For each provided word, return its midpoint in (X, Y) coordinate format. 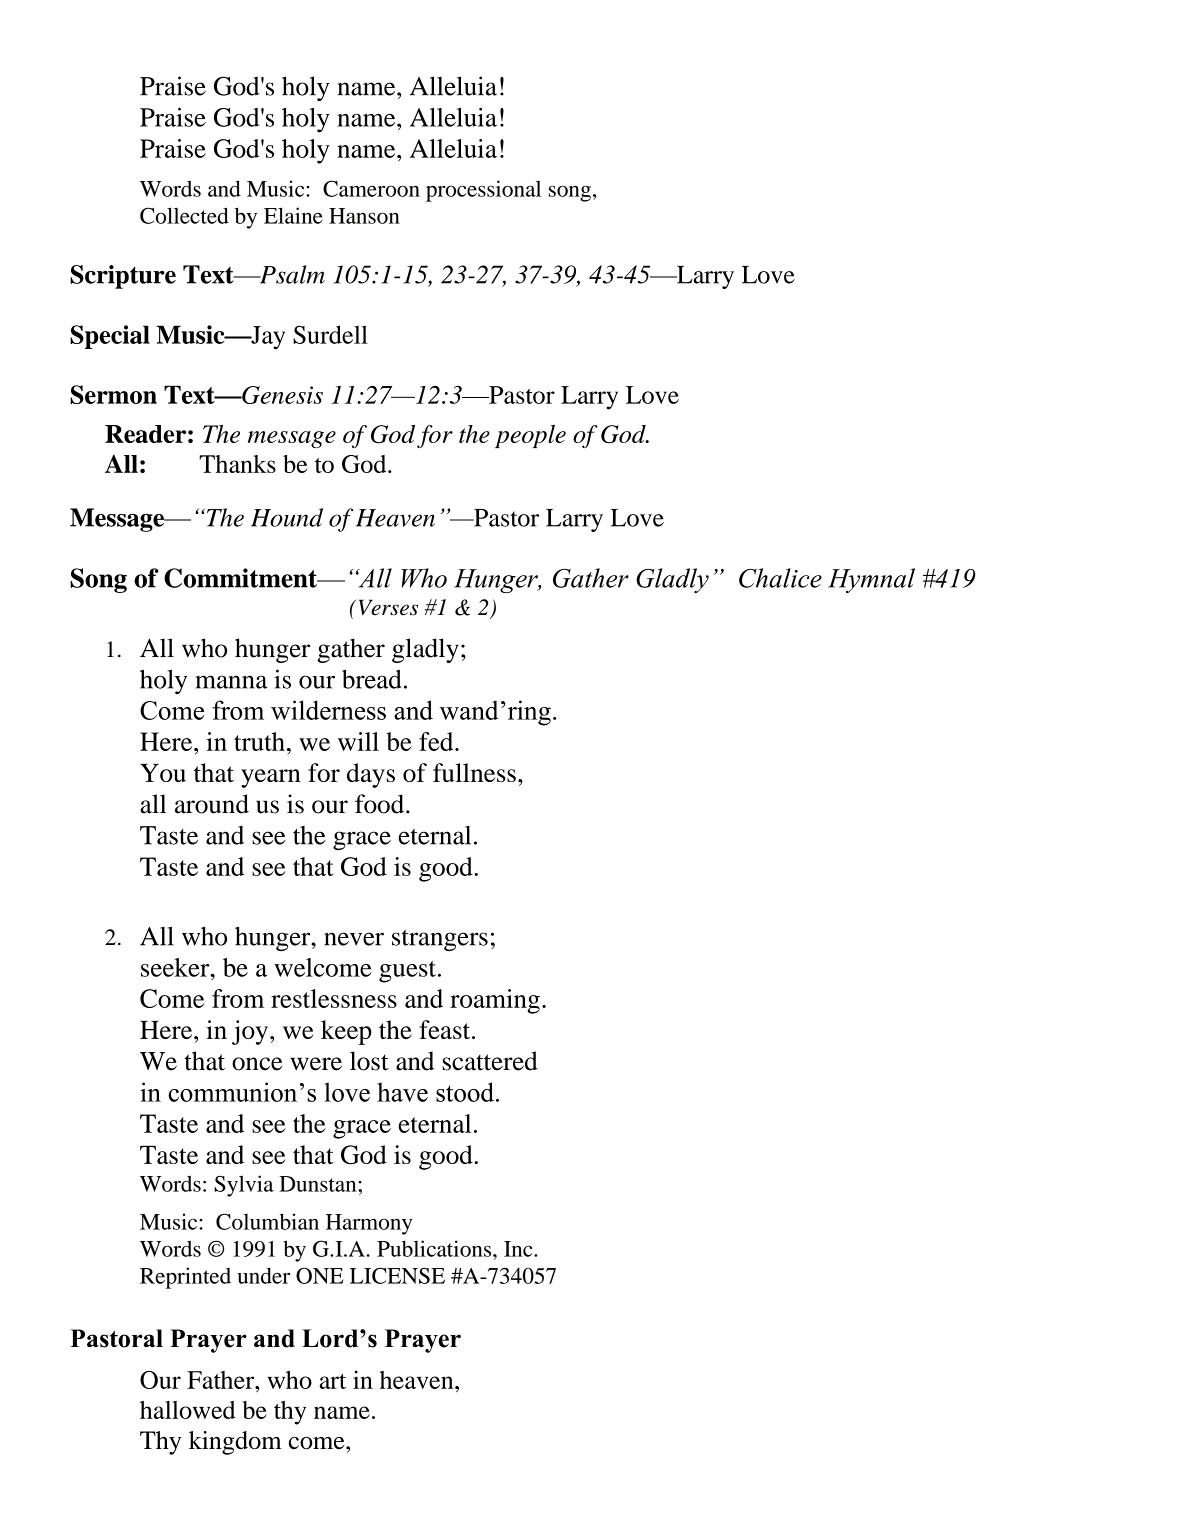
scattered (490, 1061)
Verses (388, 607)
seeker (176, 967)
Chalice (780, 578)
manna (231, 682)
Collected (184, 215)
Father (222, 1380)
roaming (495, 1001)
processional (483, 191)
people (530, 436)
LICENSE (397, 1275)
